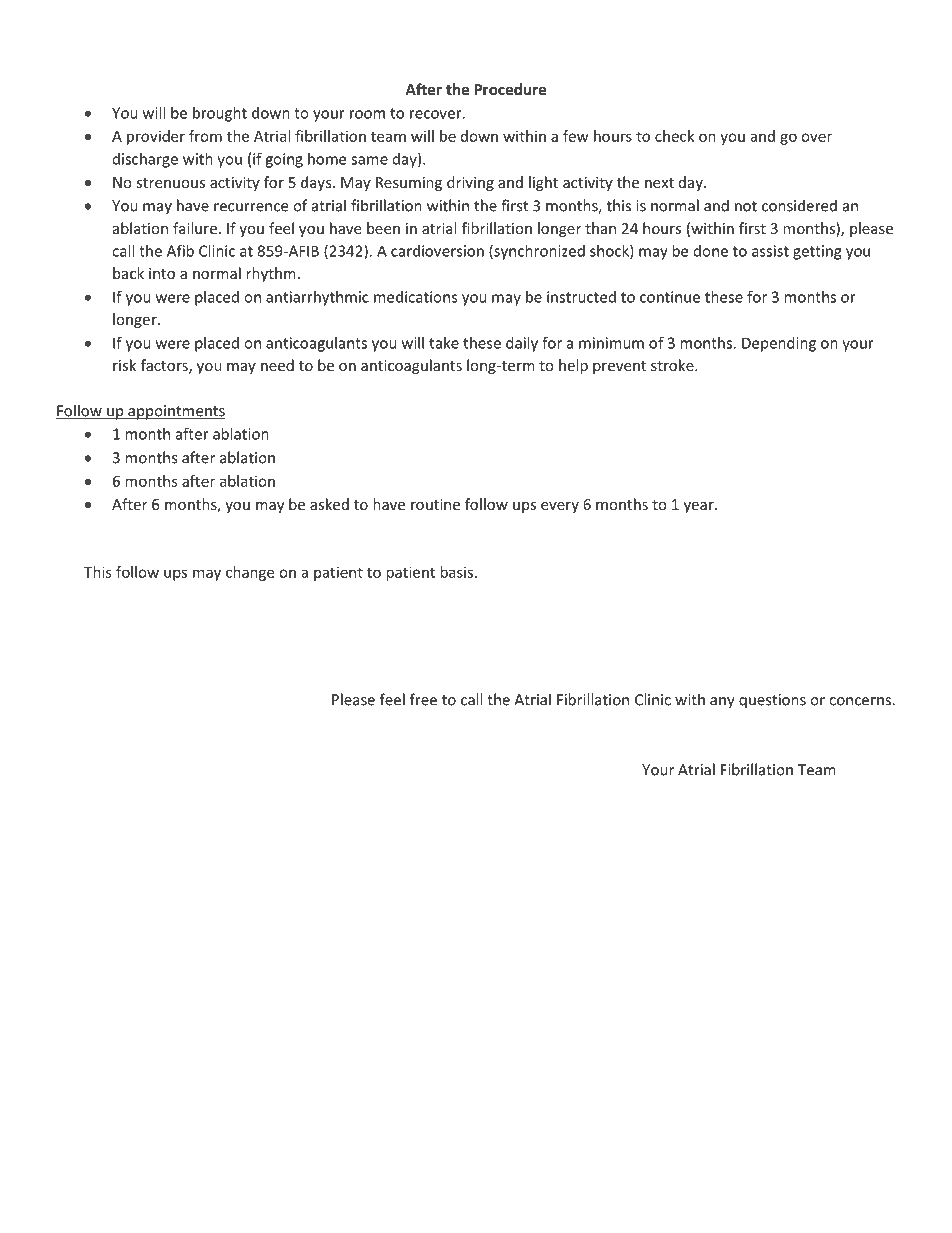 The image size is (952, 1233). Describe the element at coordinates (175, 412) in the screenshot. I see `appointments` at that location.
